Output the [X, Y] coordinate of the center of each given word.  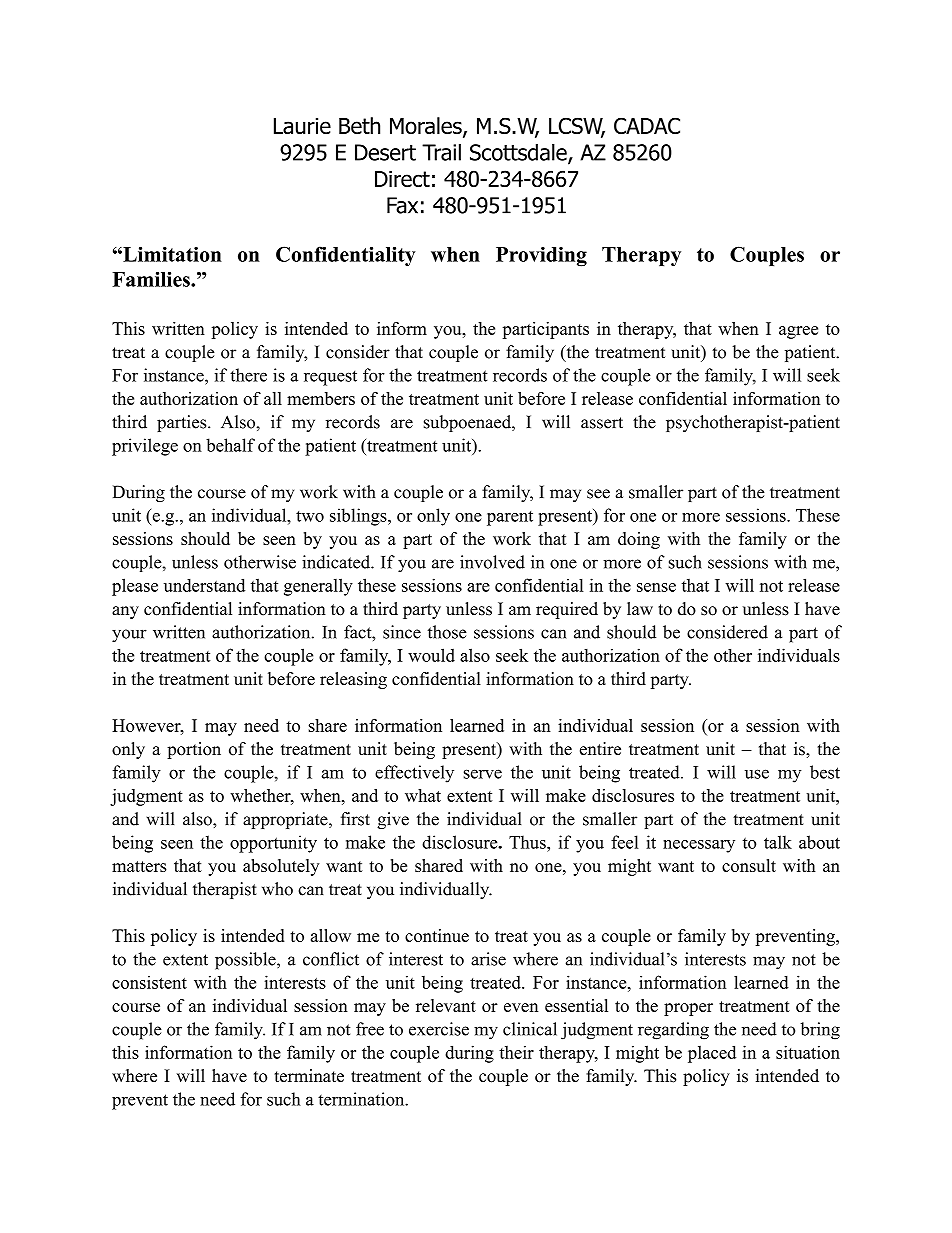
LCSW [577, 127]
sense [656, 587]
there [248, 375]
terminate [309, 1076]
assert [602, 423]
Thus [528, 842]
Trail [441, 152]
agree [798, 332]
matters [139, 866]
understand [204, 585]
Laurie [302, 126]
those [447, 632]
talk [778, 842]
